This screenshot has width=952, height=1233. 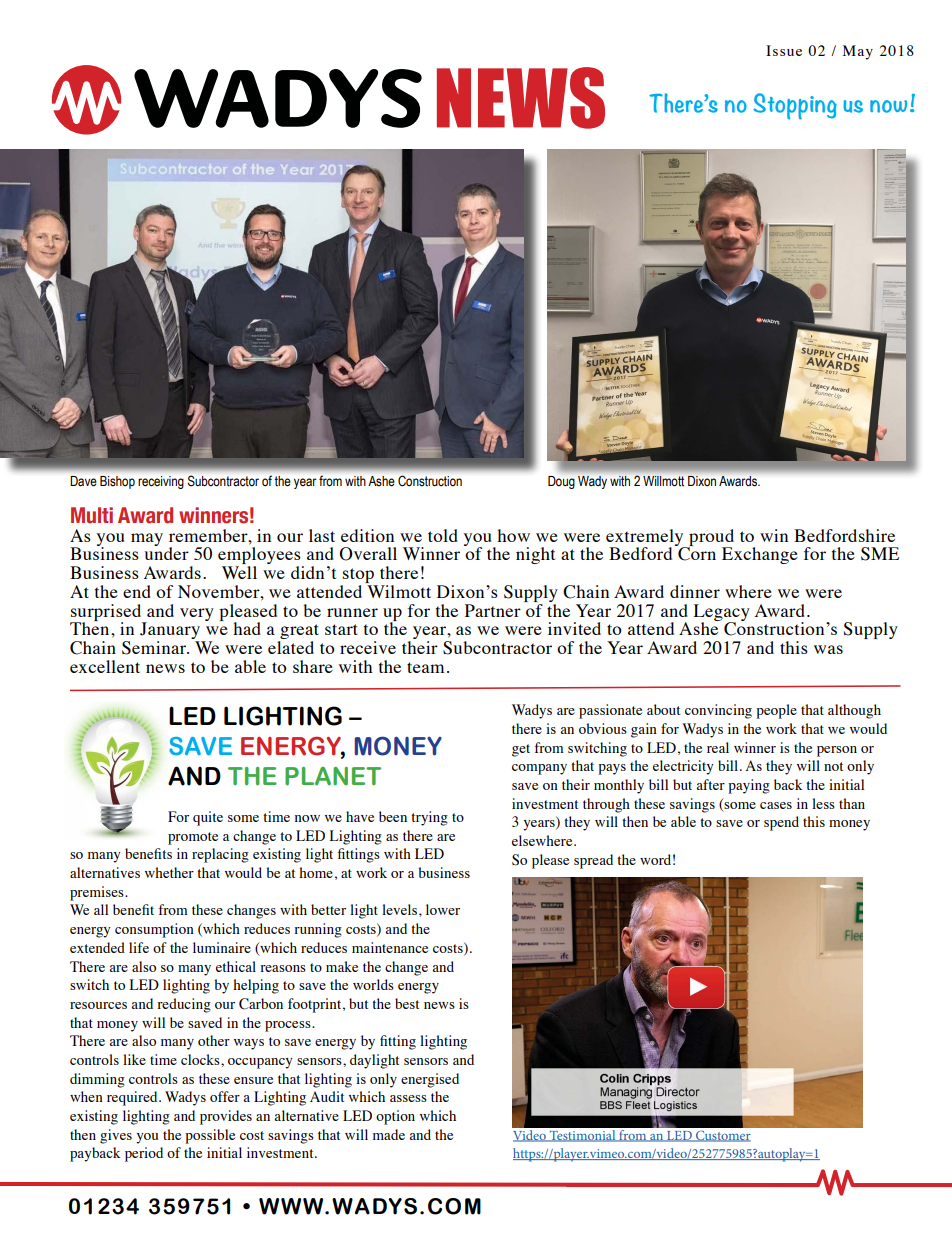 What do you see at coordinates (210, 1136) in the screenshot?
I see `possible` at bounding box center [210, 1136].
